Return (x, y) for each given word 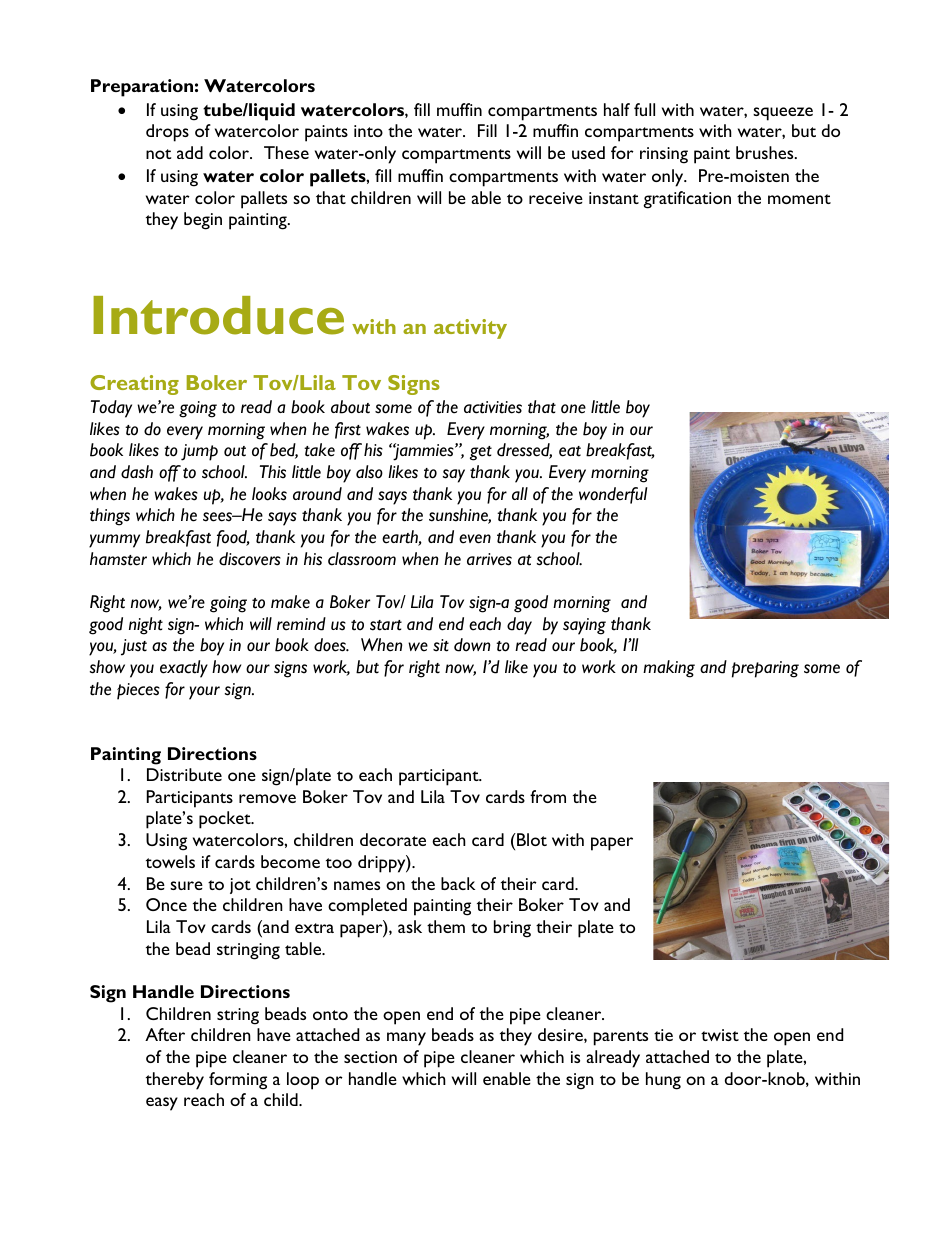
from (548, 796)
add (190, 152)
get (481, 453)
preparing (765, 669)
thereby (175, 1081)
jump (199, 452)
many (406, 1039)
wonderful (613, 495)
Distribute (184, 774)
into (368, 131)
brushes (766, 152)
